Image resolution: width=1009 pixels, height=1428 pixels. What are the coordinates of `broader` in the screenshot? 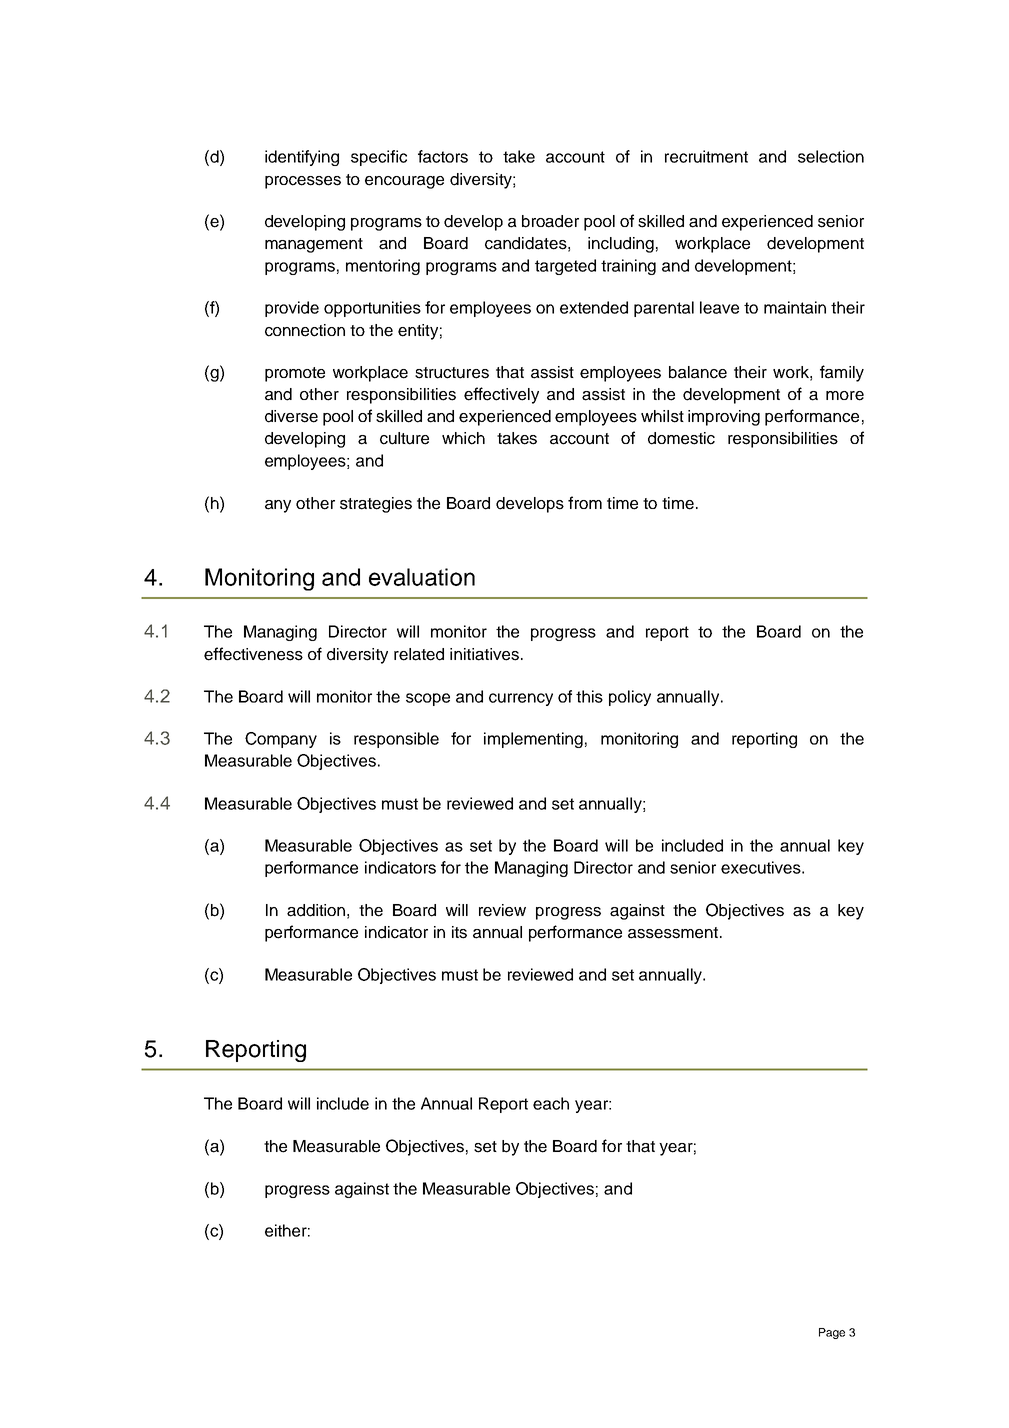 It's located at (550, 221).
